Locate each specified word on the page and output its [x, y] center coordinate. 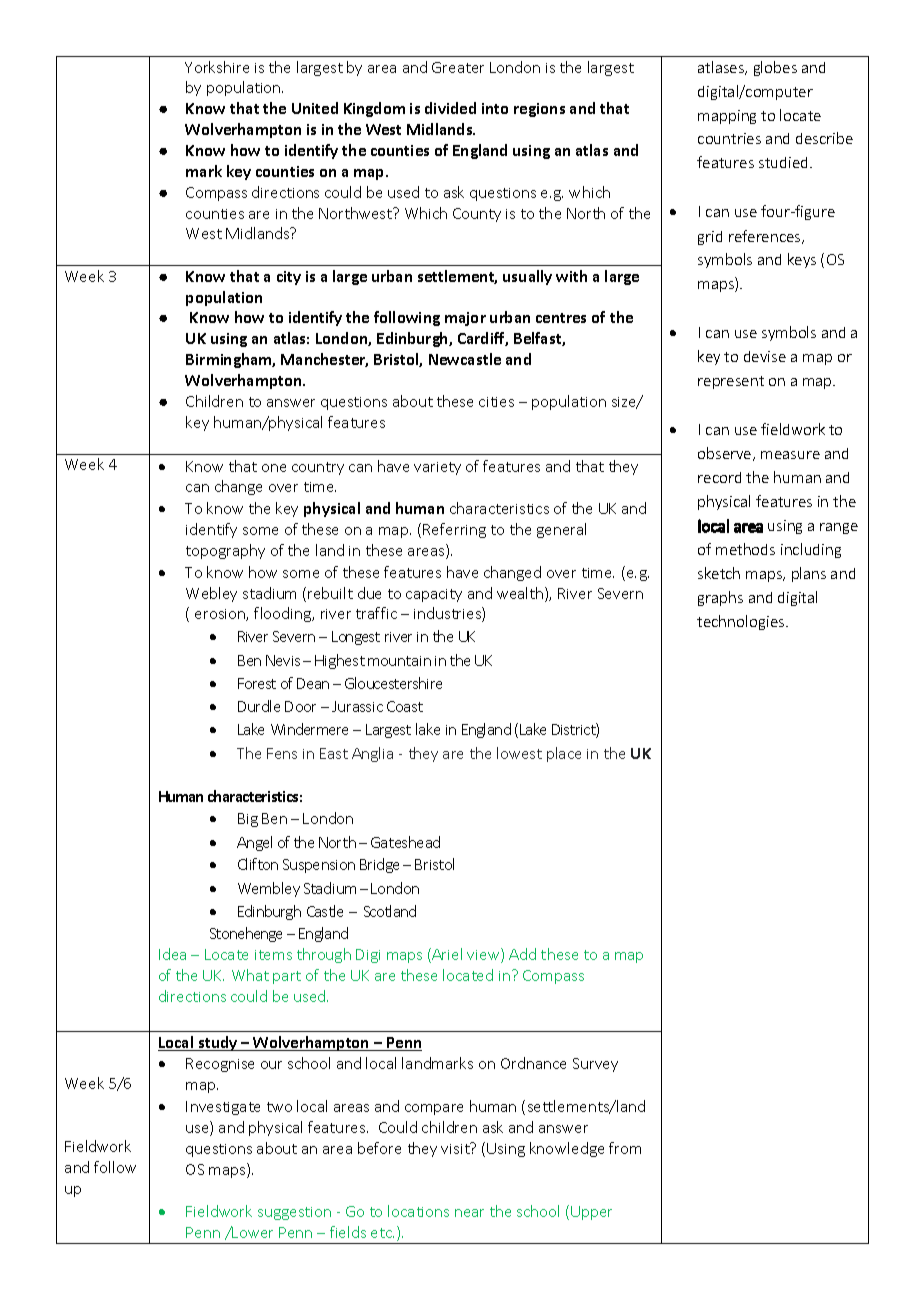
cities [496, 402]
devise [765, 356]
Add [522, 954]
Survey [595, 1065]
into [495, 108]
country [318, 468]
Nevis [283, 660]
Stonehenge [246, 934]
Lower [252, 1232]
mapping [727, 117]
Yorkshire [217, 67]
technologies [742, 622]
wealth [521, 594]
